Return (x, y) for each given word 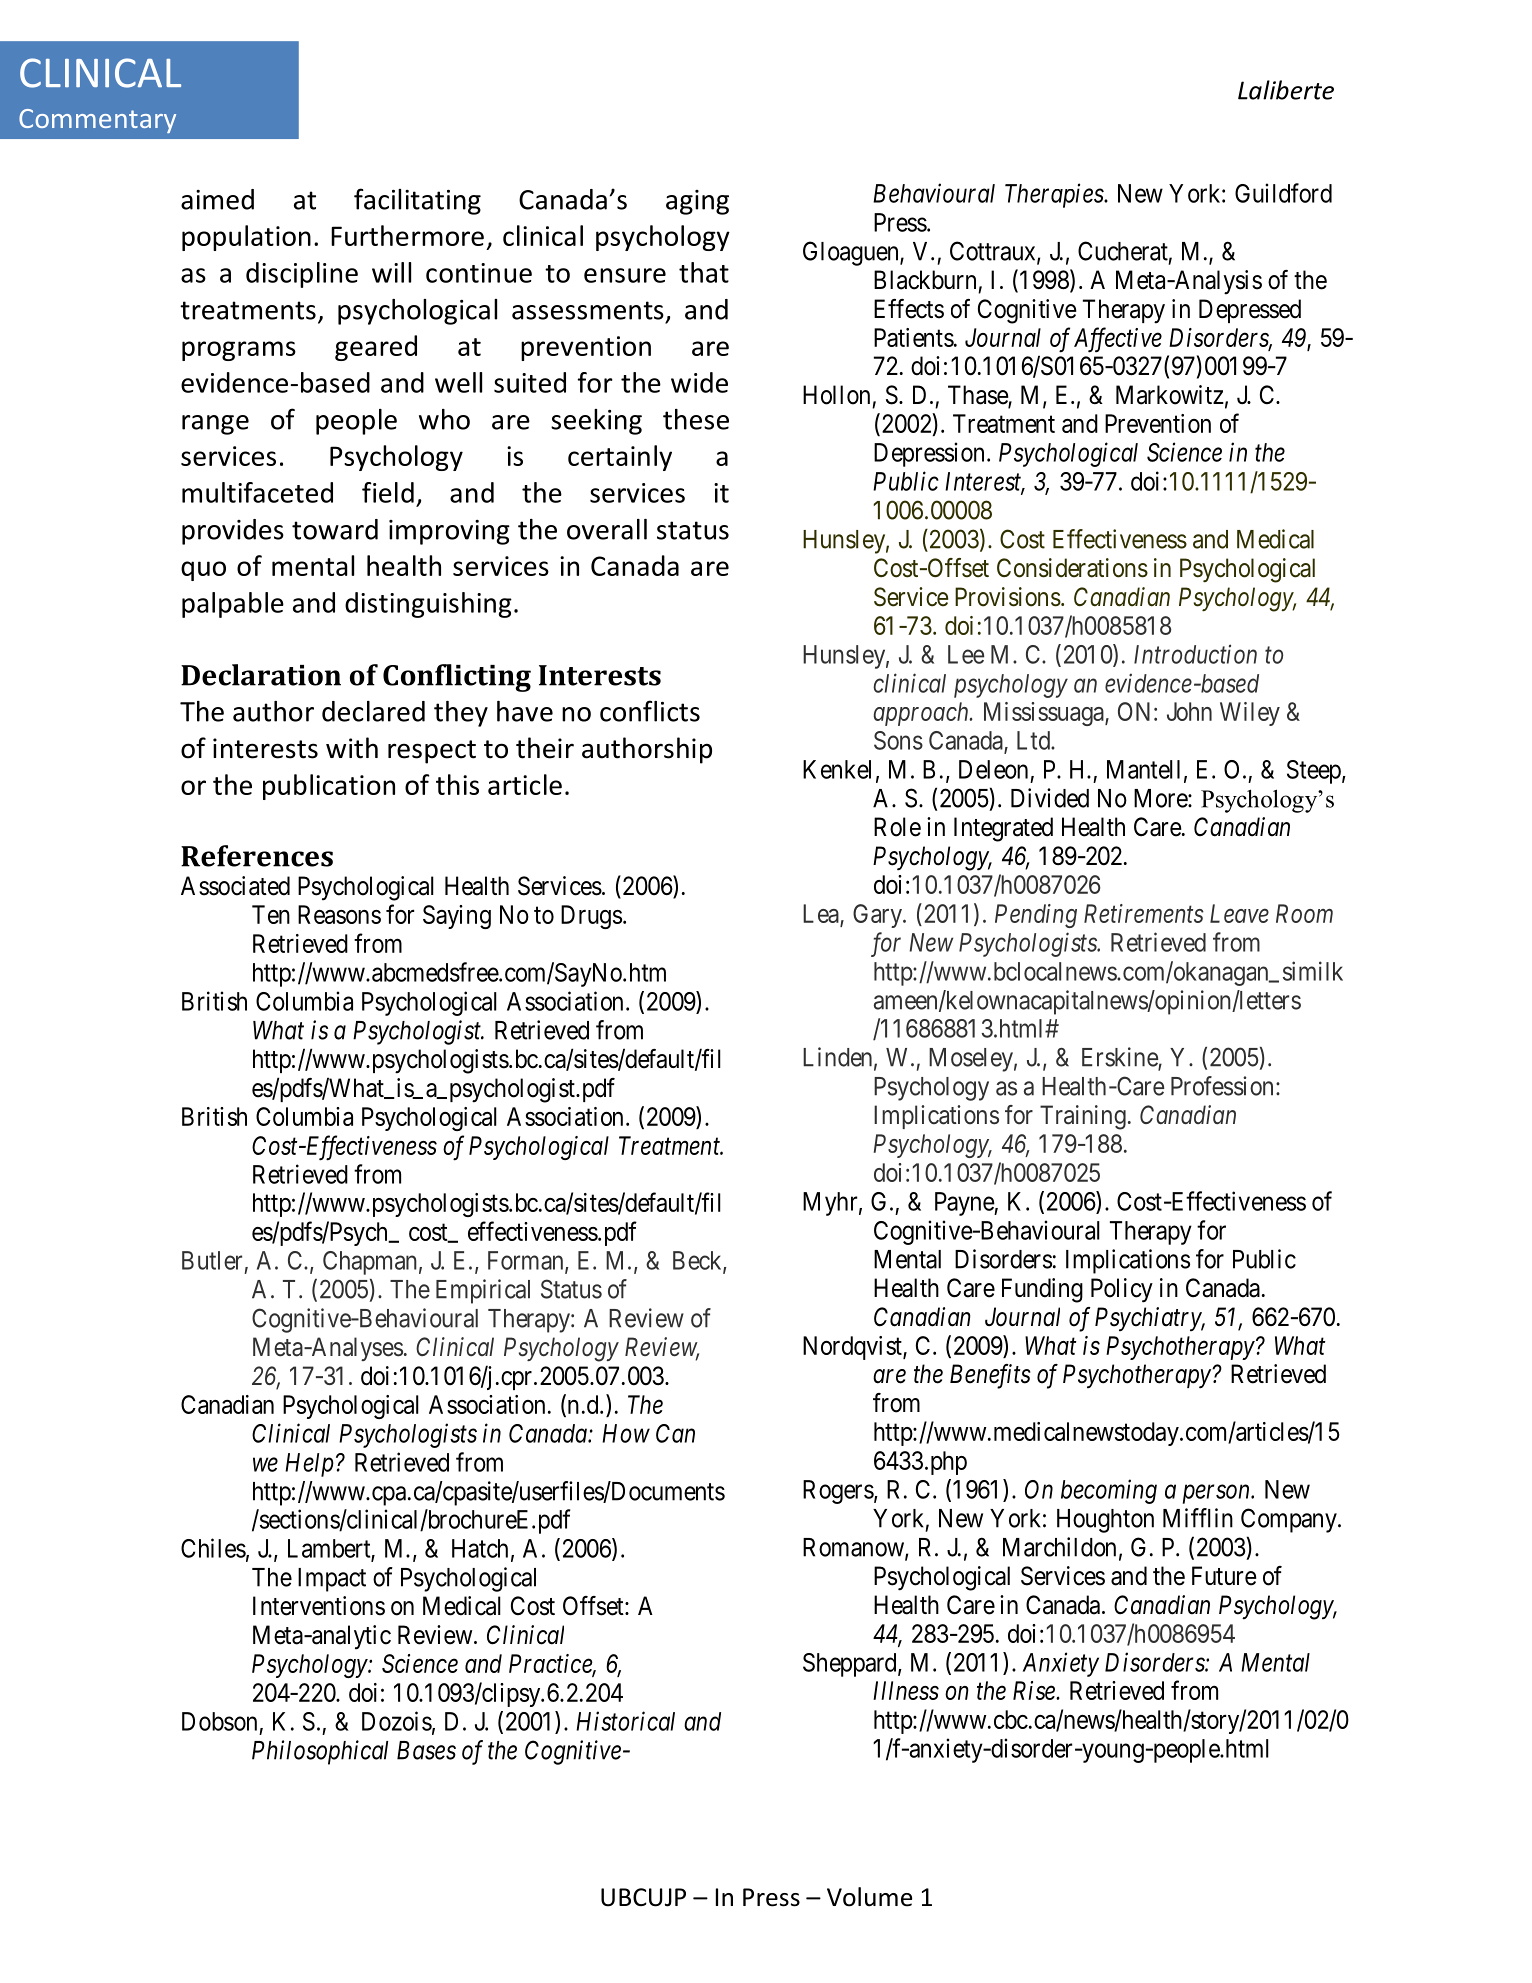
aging (697, 202)
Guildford (1283, 193)
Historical (625, 1721)
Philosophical (320, 1752)
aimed (217, 199)
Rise (1035, 1690)
